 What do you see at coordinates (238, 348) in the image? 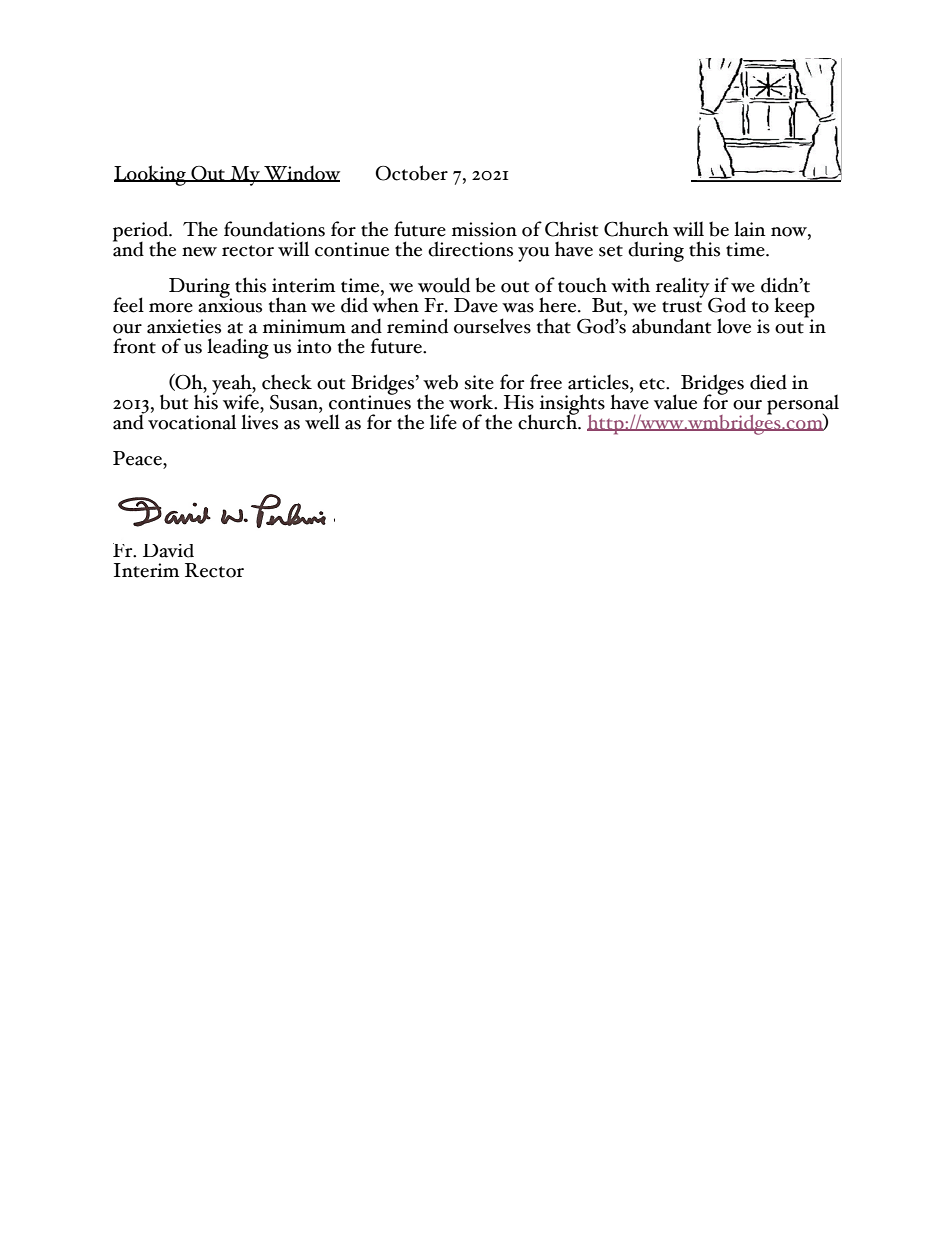
I see `leading` at bounding box center [238, 348].
